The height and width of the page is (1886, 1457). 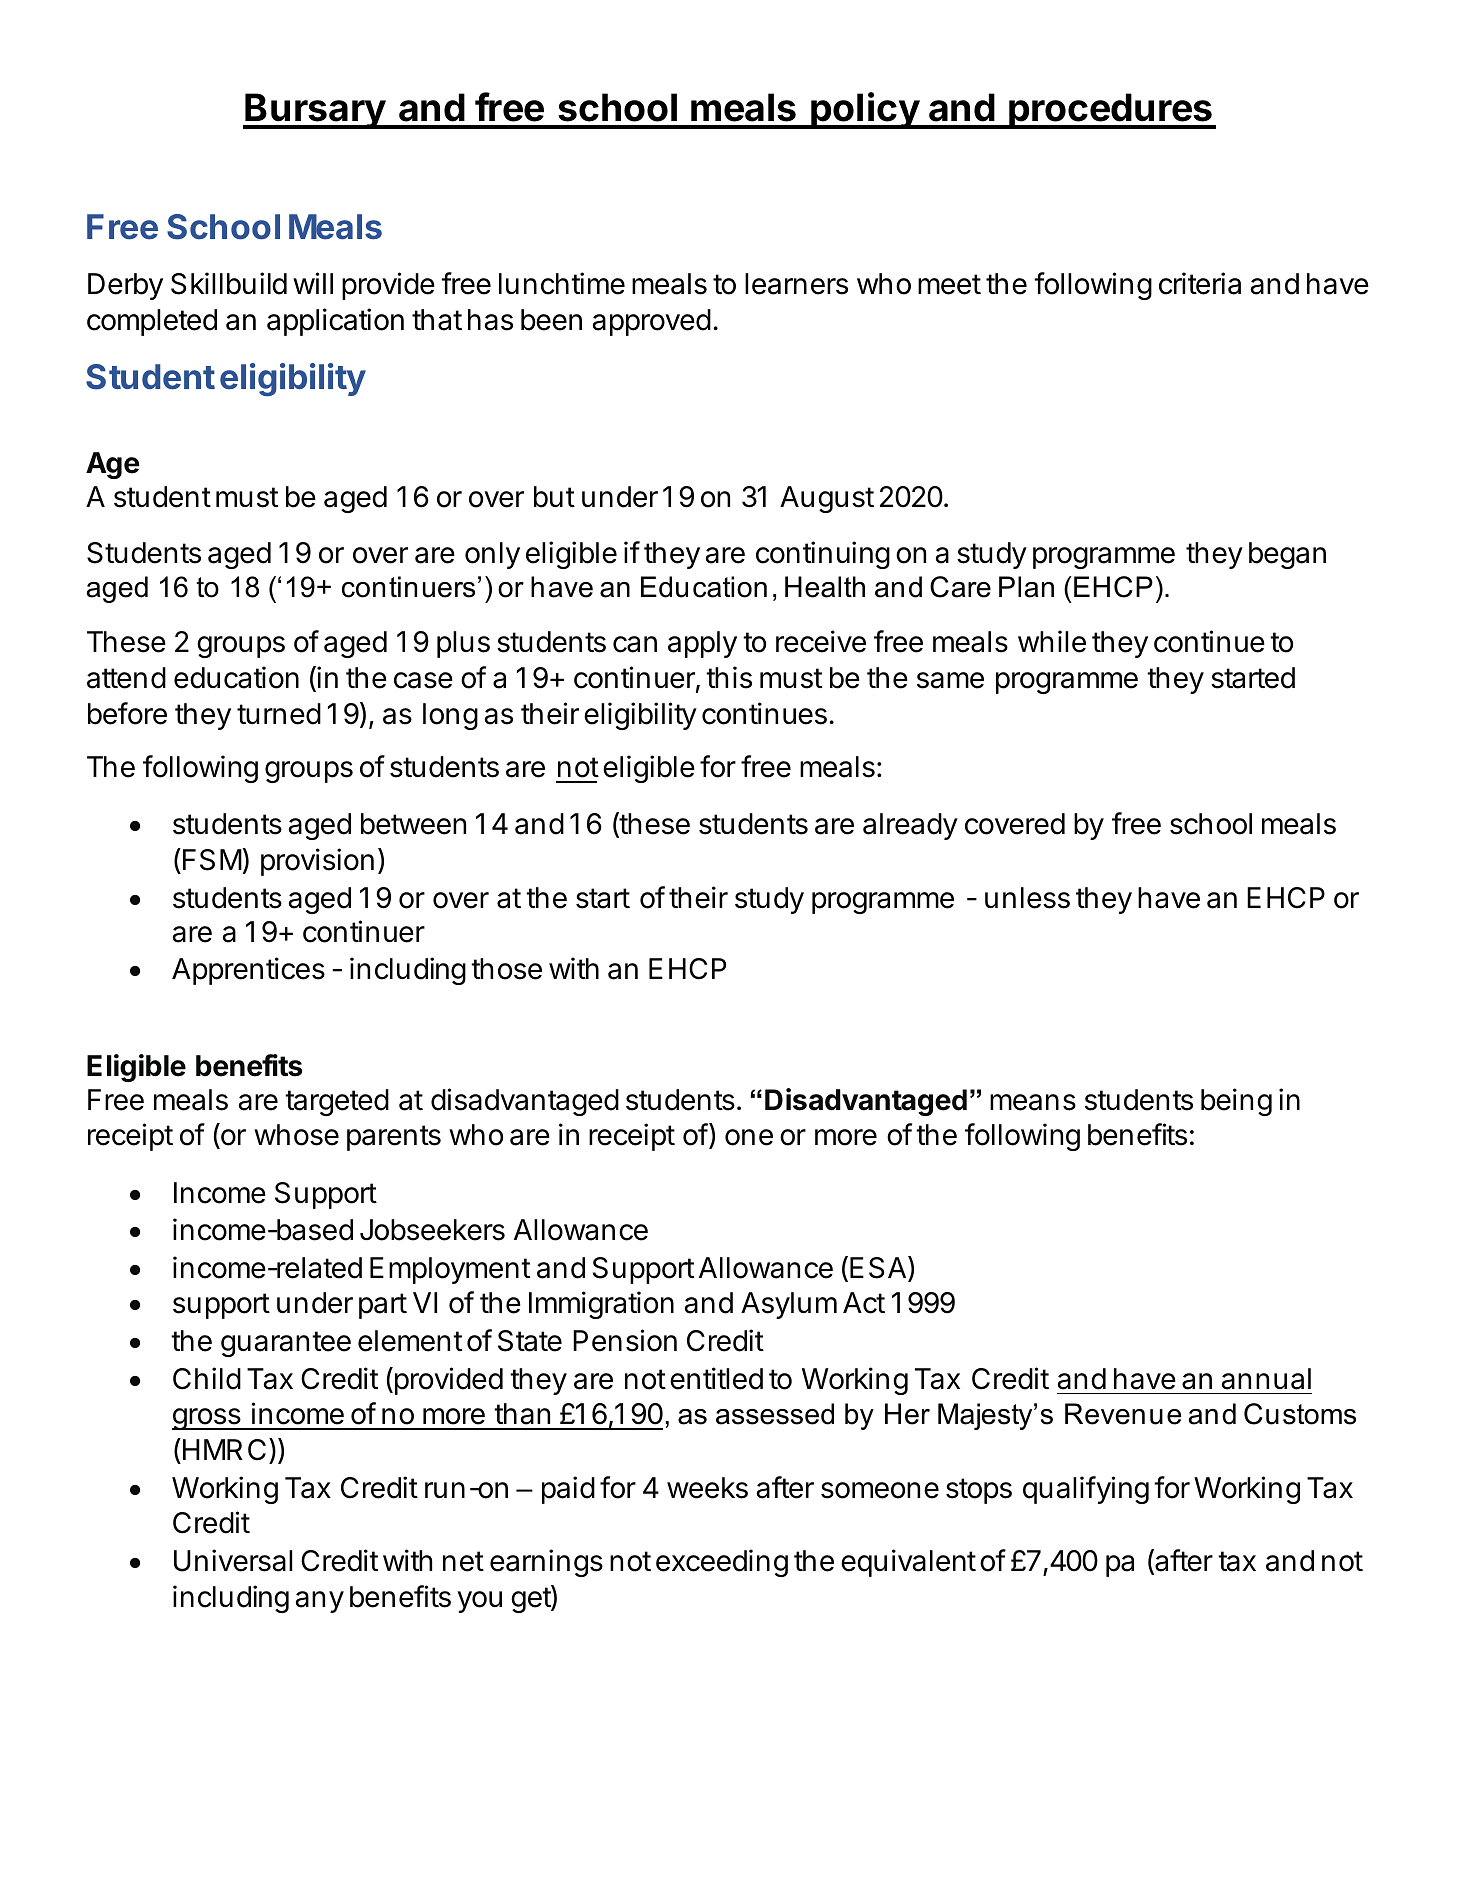 I want to click on those, so click(x=506, y=969).
